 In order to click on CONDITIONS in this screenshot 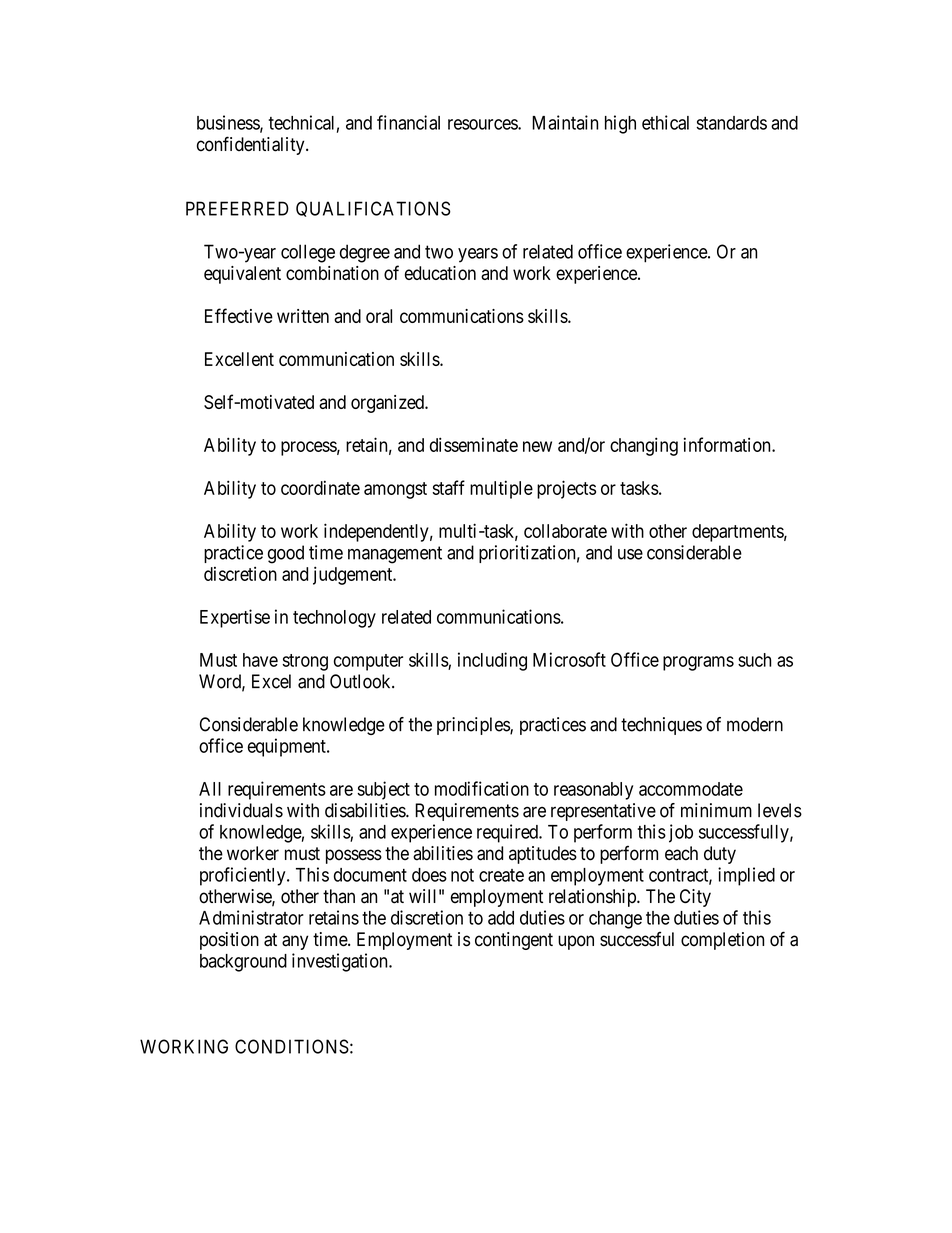, I will do `click(292, 1046)`.
